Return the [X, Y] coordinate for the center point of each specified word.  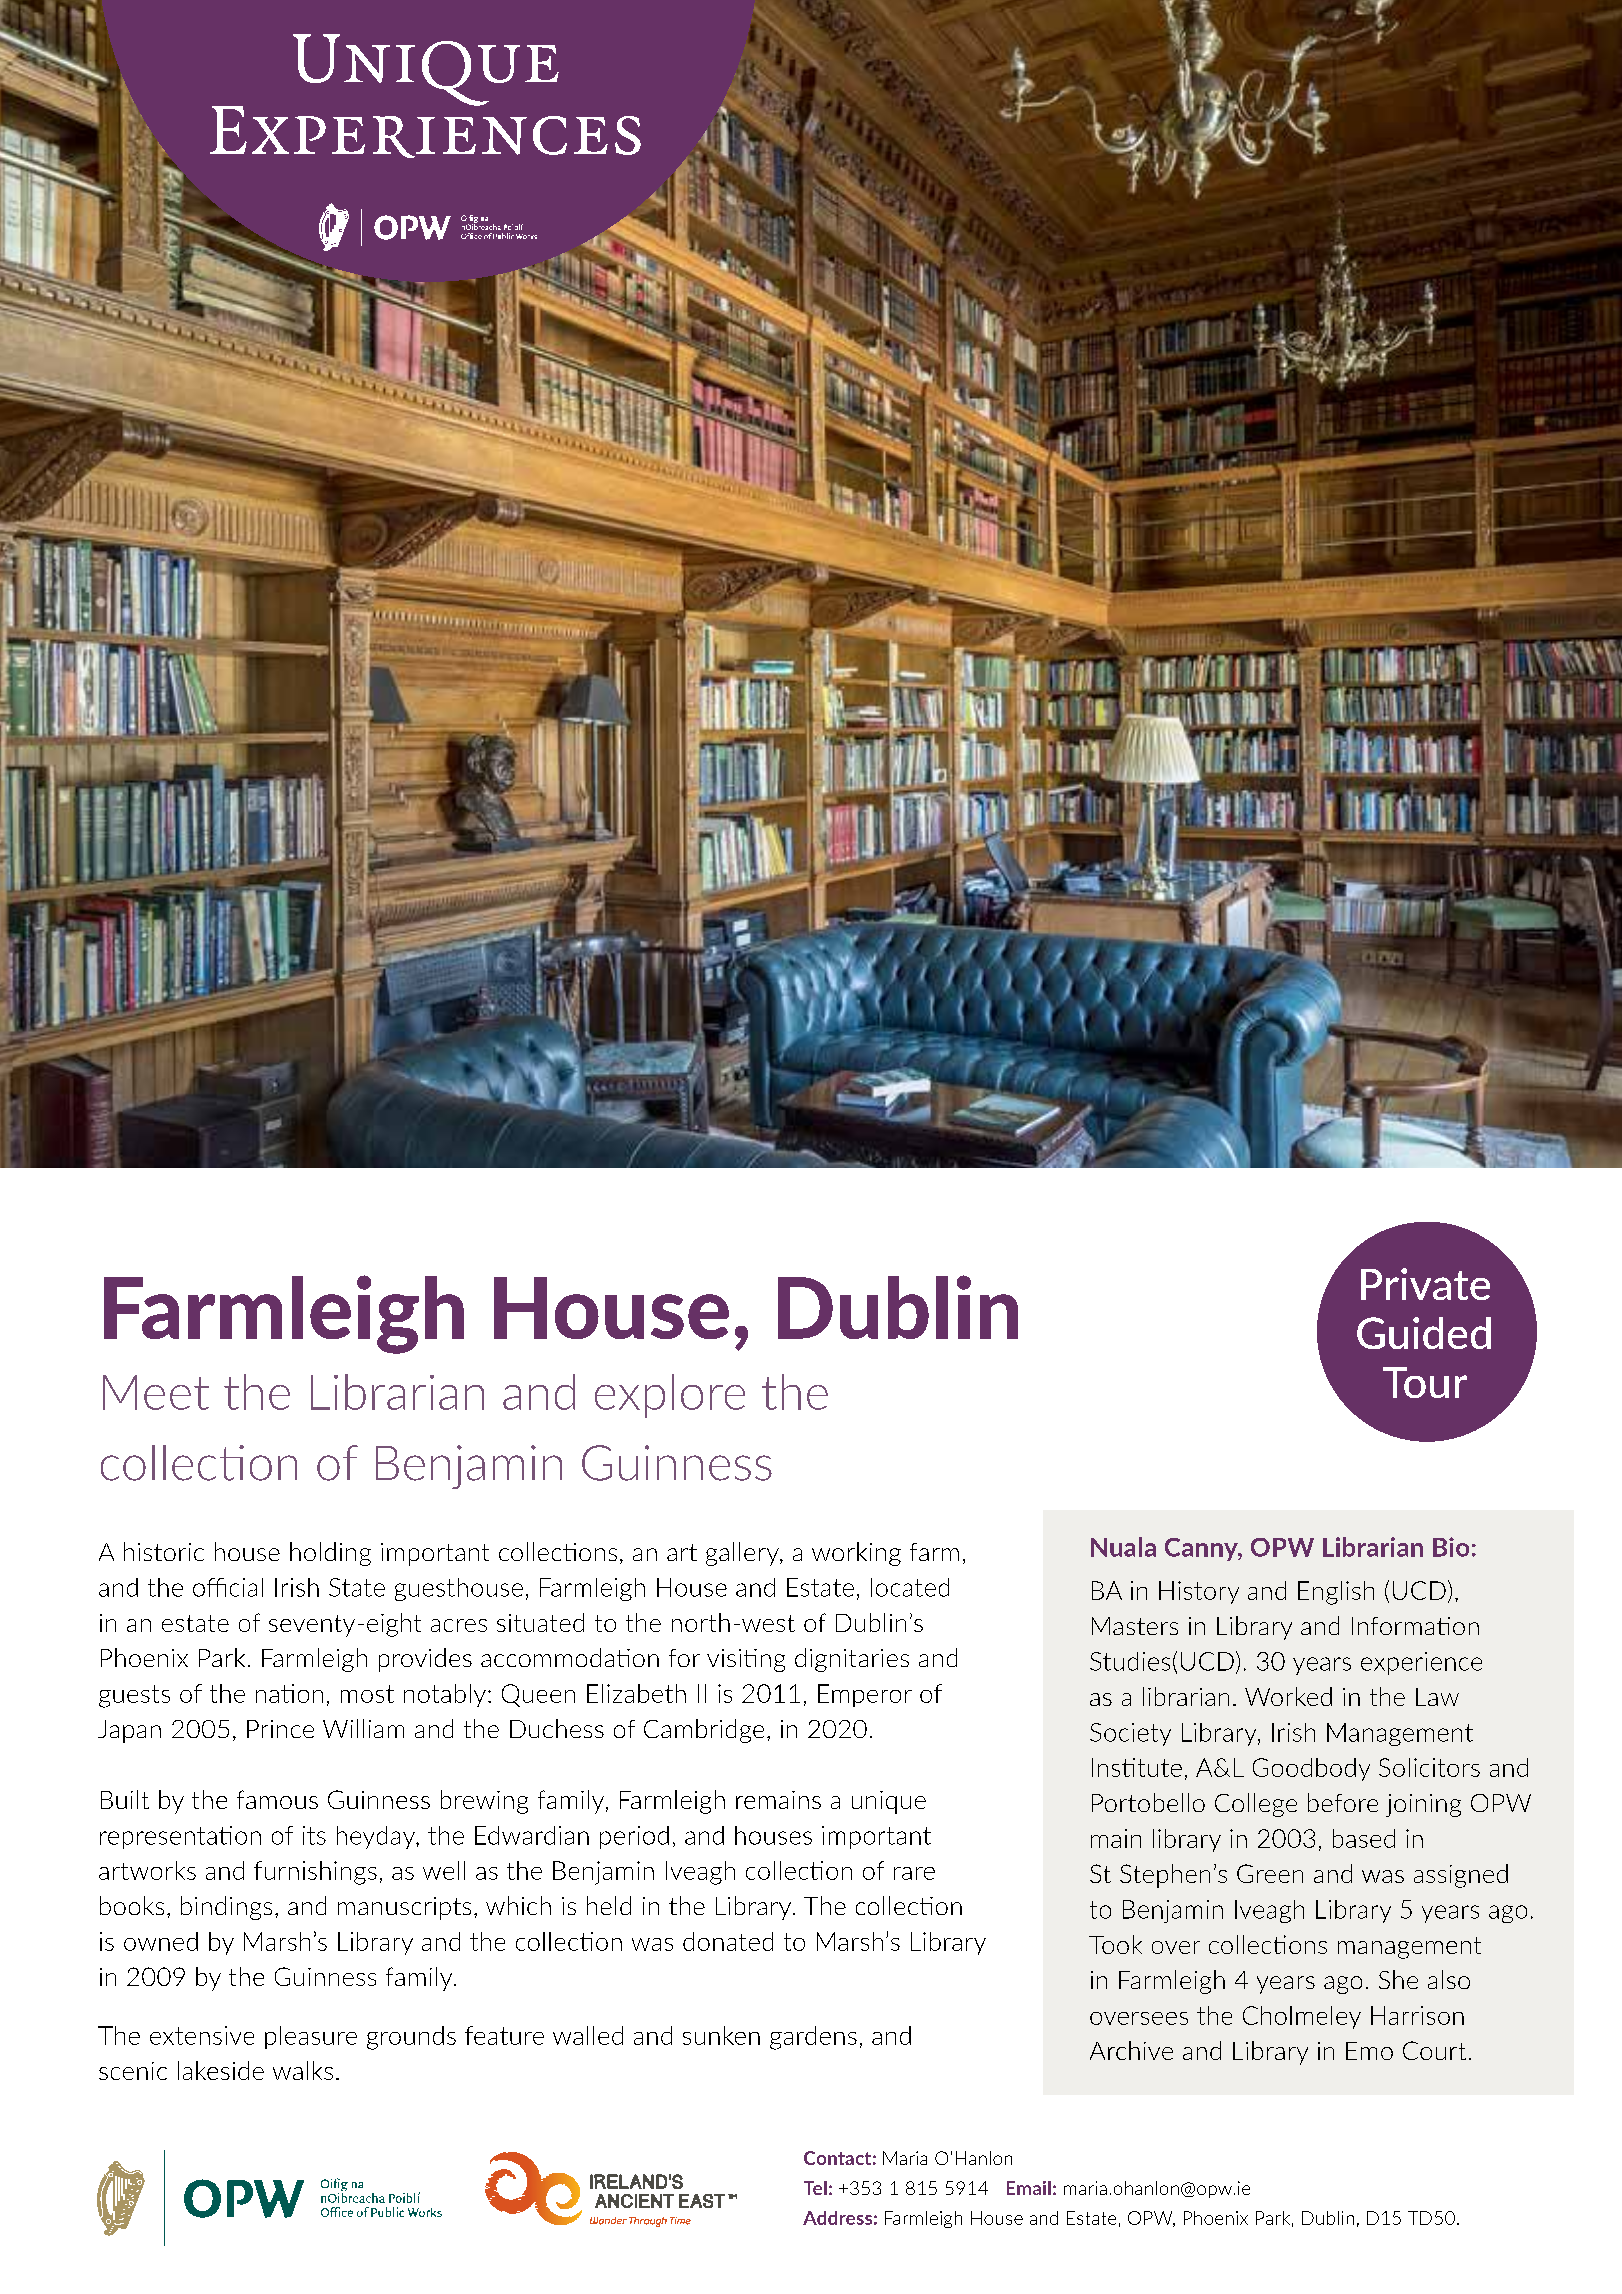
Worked [1288, 1696]
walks [303, 2070]
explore [670, 1396]
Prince [280, 1729]
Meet [156, 1392]
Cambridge [704, 1731]
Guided [1424, 1333]
